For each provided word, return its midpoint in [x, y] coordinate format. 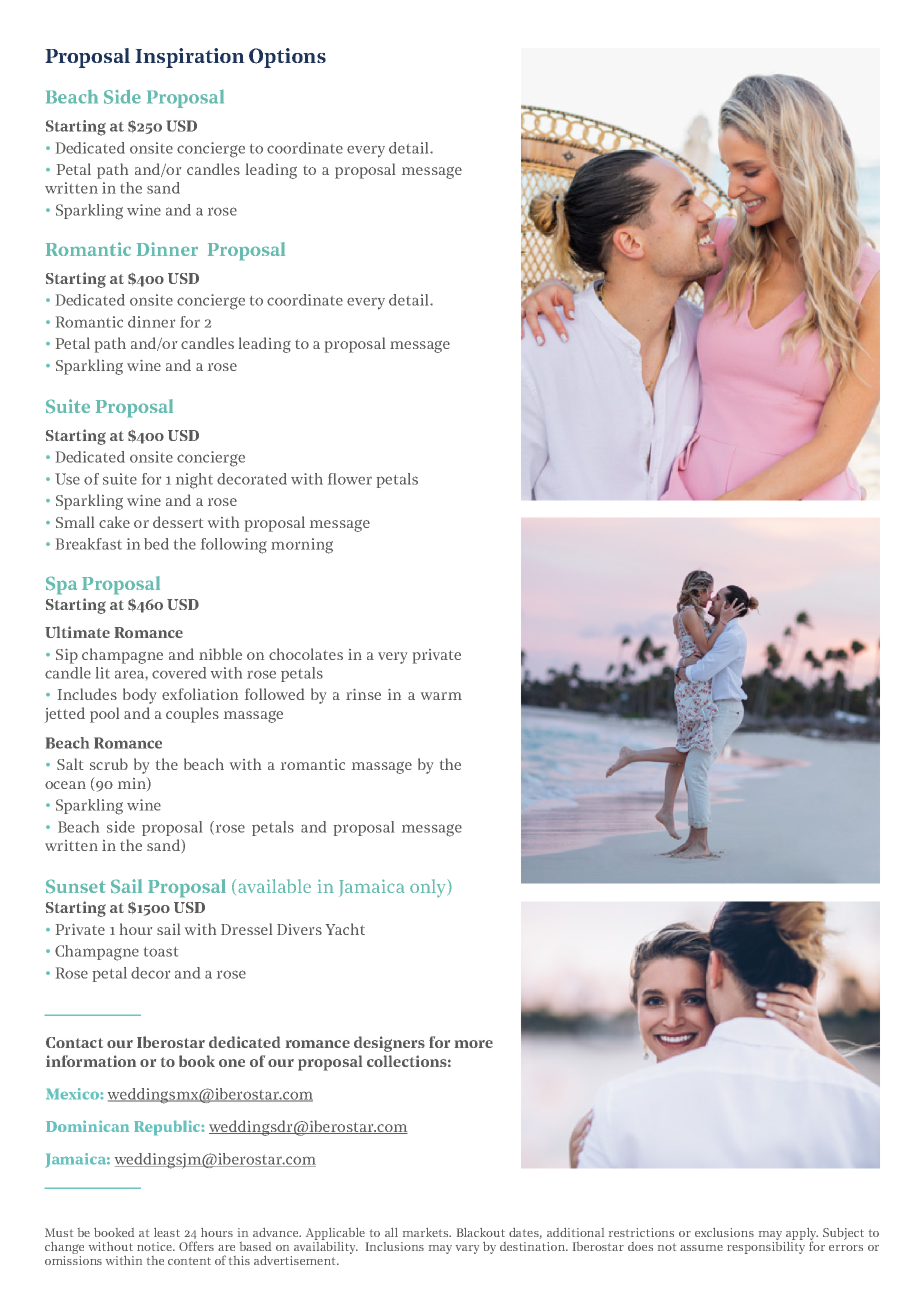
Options [287, 58]
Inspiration [190, 58]
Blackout [481, 1232]
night [194, 481]
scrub [109, 764]
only [429, 888]
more [474, 1044]
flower [350, 479]
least [167, 1232]
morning [302, 546]
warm [441, 696]
